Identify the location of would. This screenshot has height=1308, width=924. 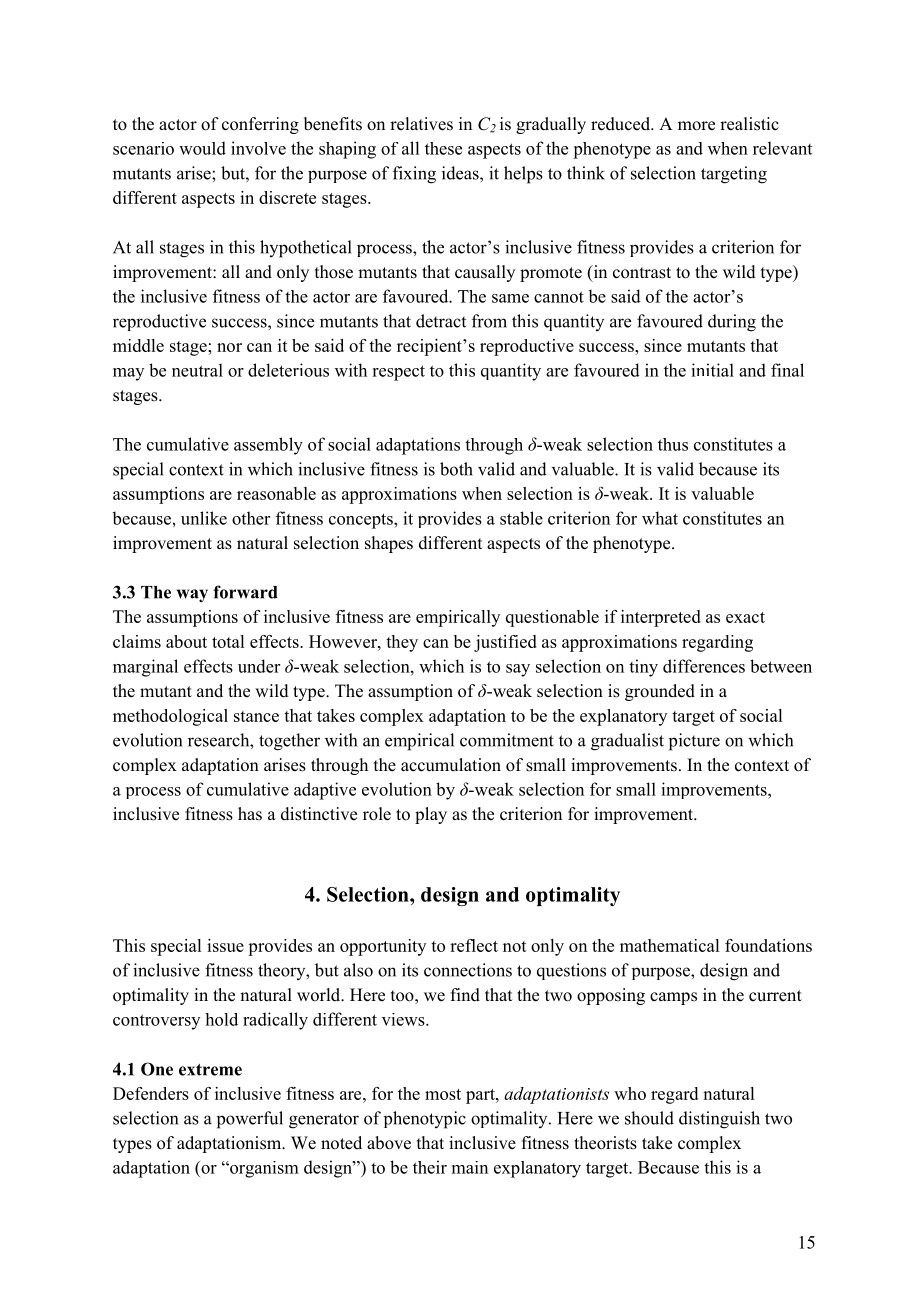
(202, 148).
